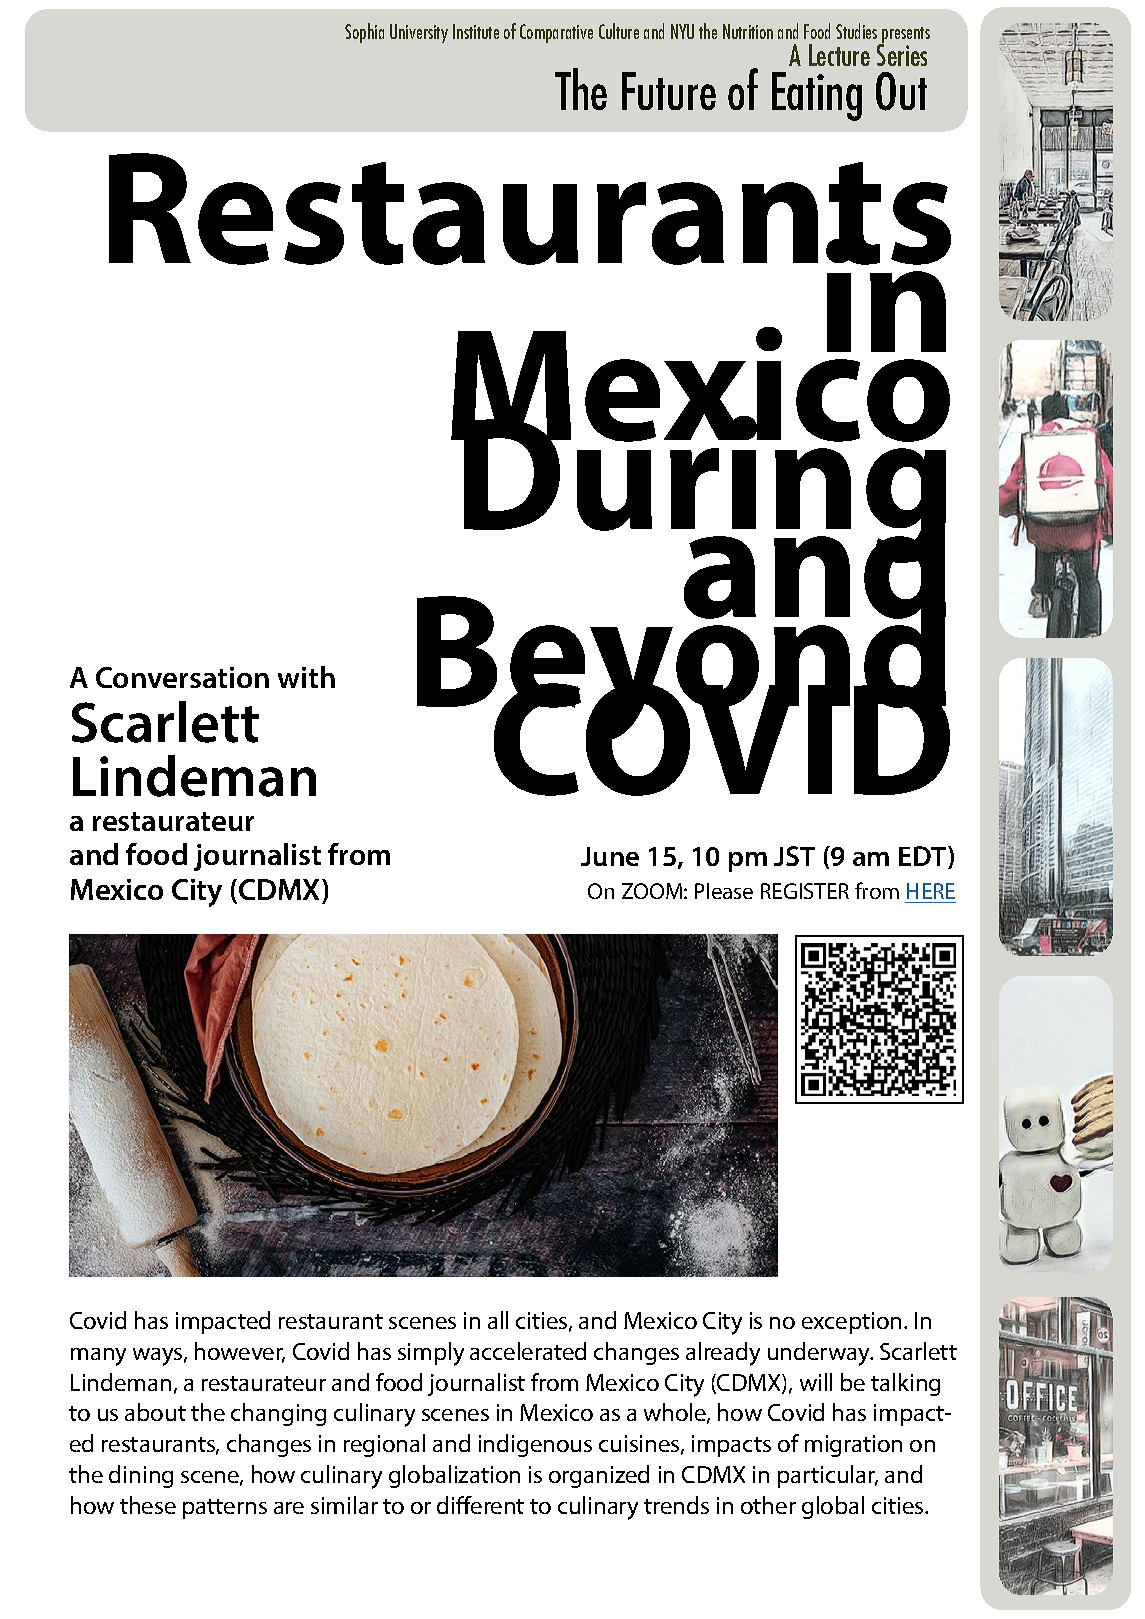  What do you see at coordinates (805, 891) in the image?
I see `REGISTER` at bounding box center [805, 891].
